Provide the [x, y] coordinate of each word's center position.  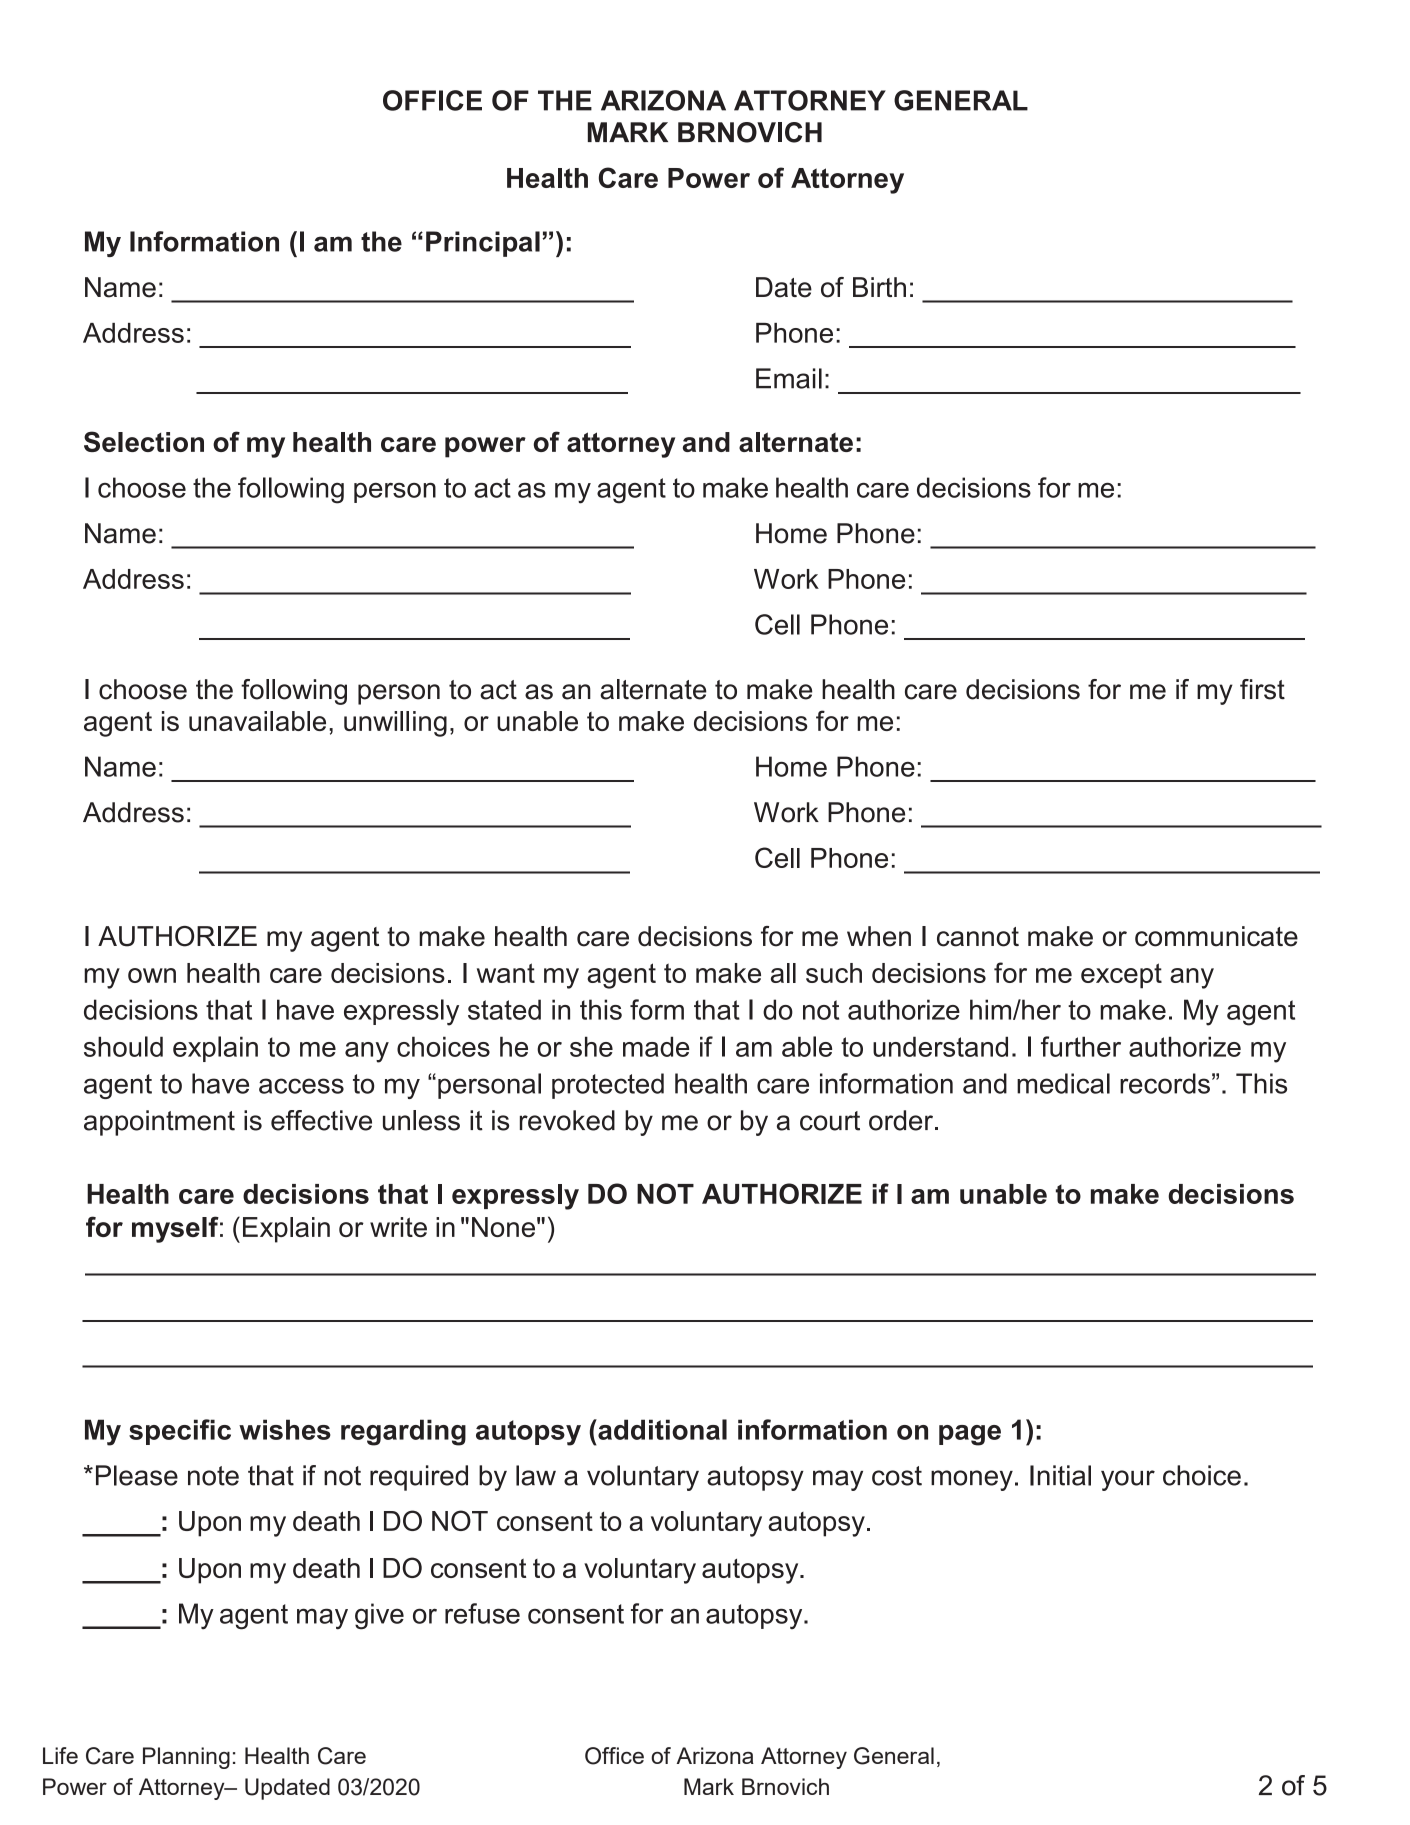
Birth [879, 287]
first [1262, 689]
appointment [159, 1123]
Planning [186, 1758]
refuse [482, 1613]
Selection [144, 441]
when [879, 936]
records [1165, 1083]
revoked [567, 1120]
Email [789, 378]
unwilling [395, 724]
